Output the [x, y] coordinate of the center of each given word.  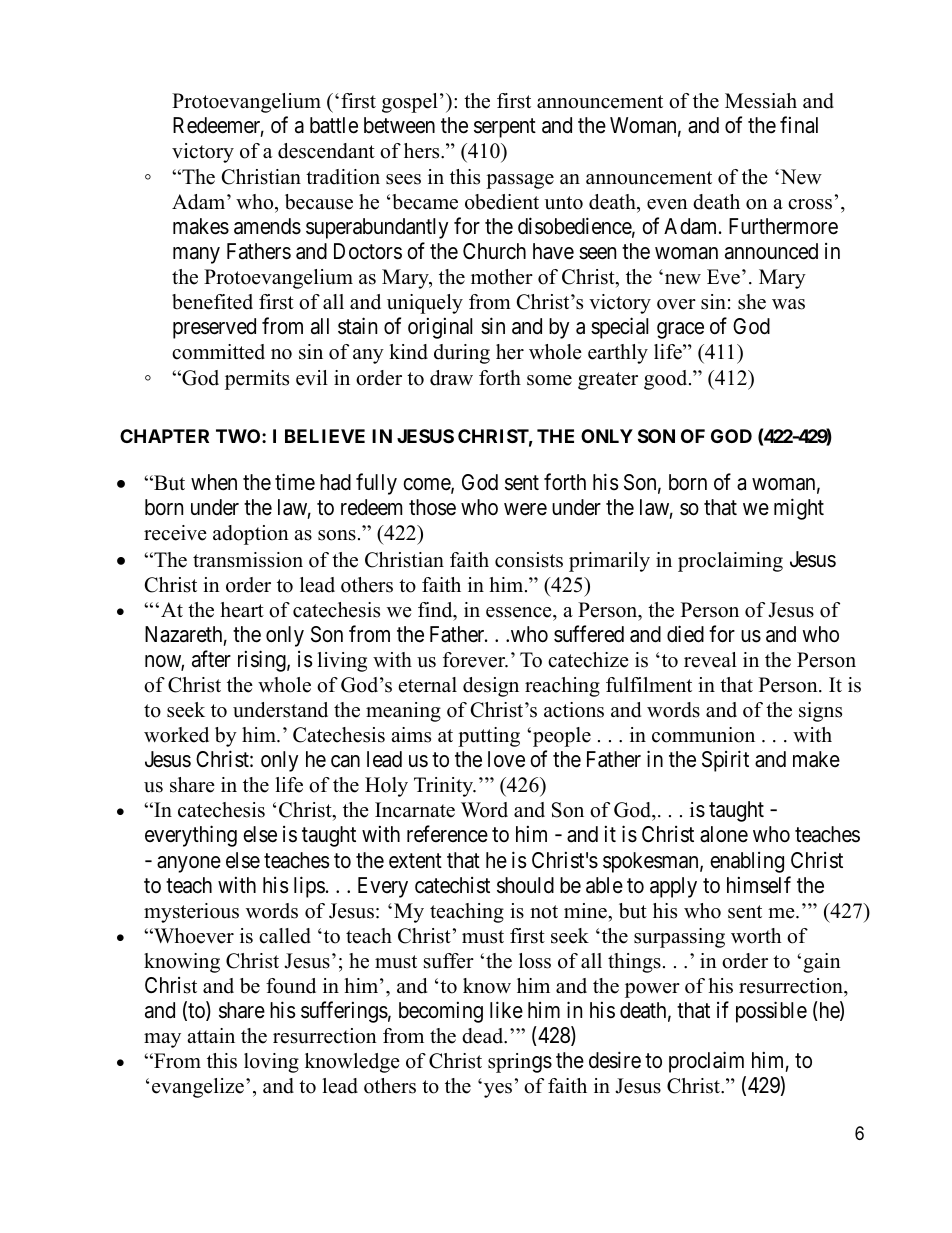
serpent [505, 128]
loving [271, 1063]
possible [771, 1012]
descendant [326, 151]
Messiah [761, 101]
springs [520, 1063]
